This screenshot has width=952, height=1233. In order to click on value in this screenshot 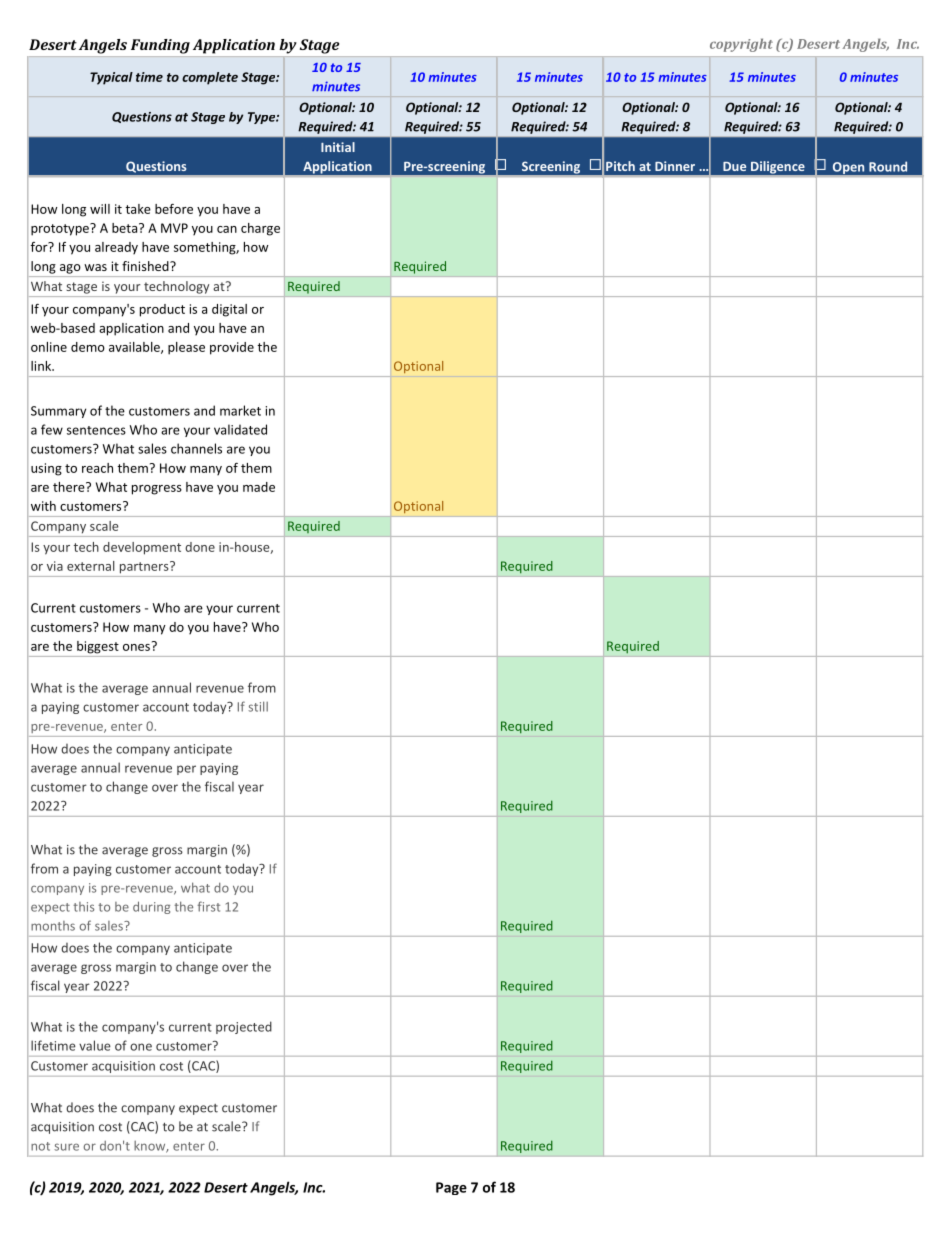, I will do `click(95, 1045)`.
